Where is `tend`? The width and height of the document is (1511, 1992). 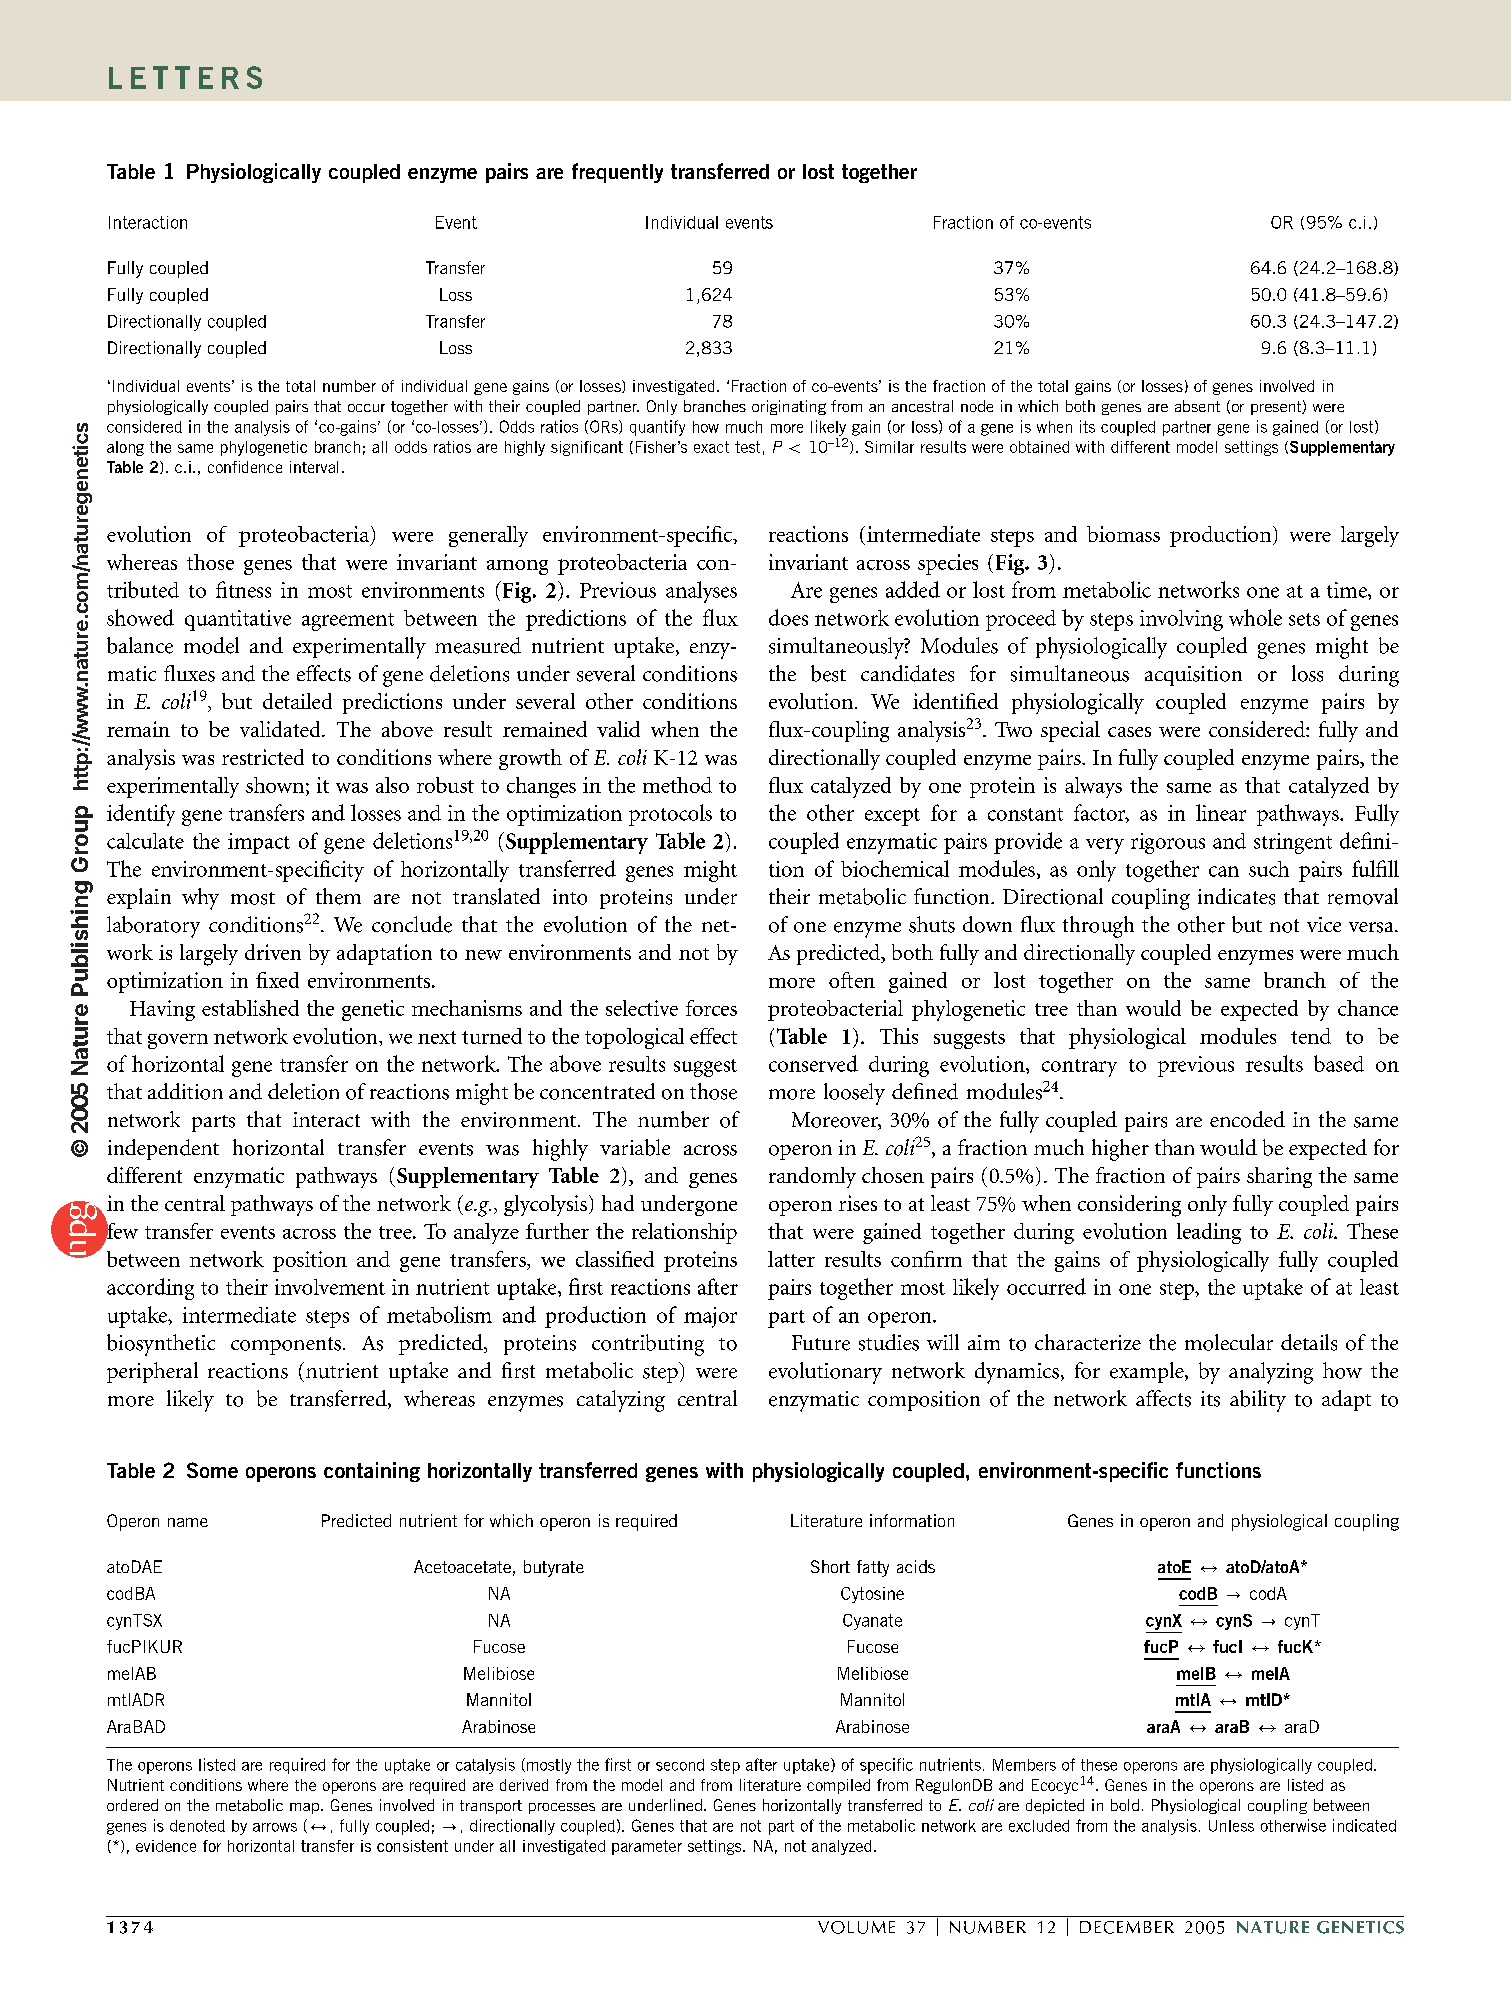
tend is located at coordinates (1311, 1036).
